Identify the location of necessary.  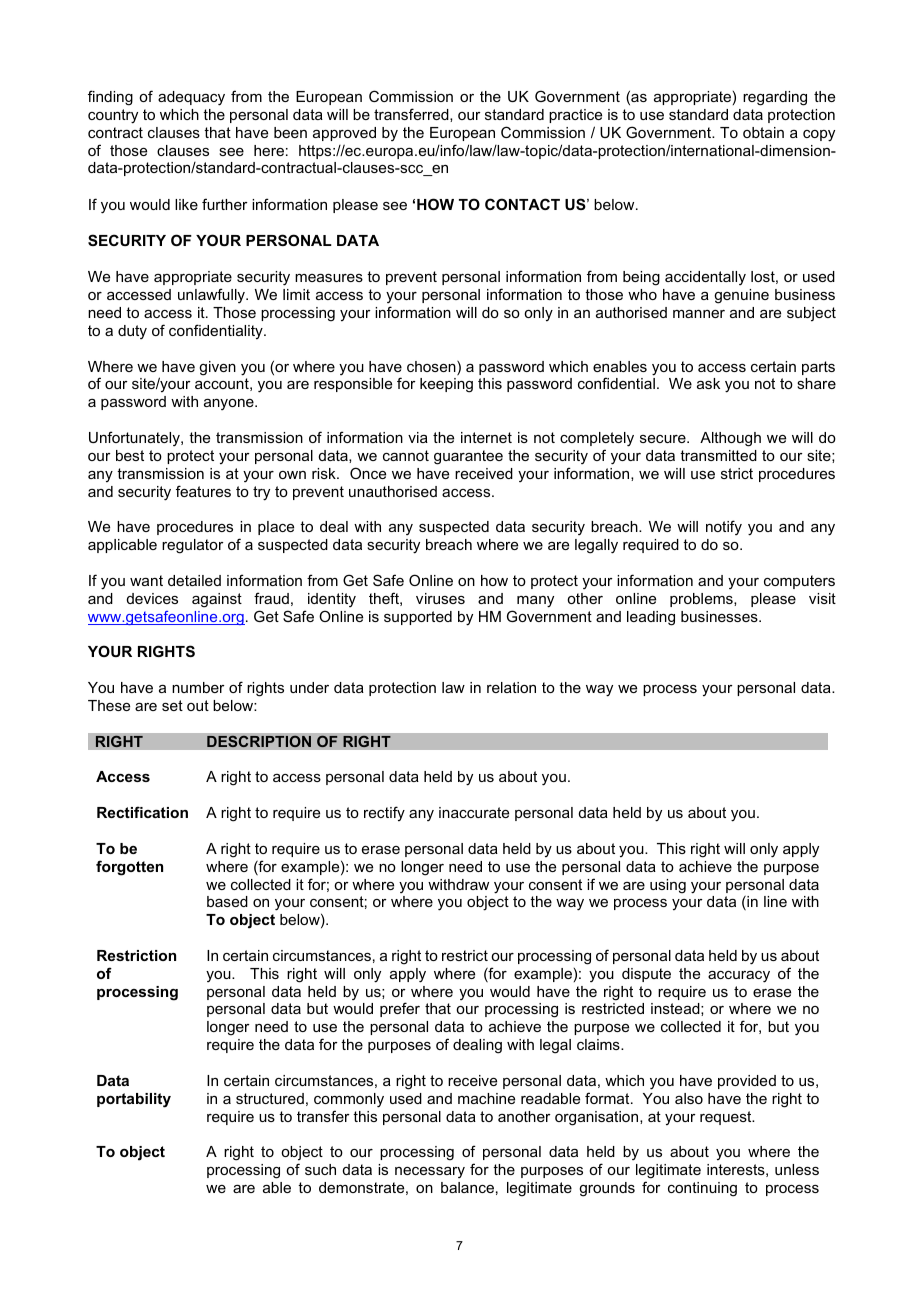
(430, 1172).
